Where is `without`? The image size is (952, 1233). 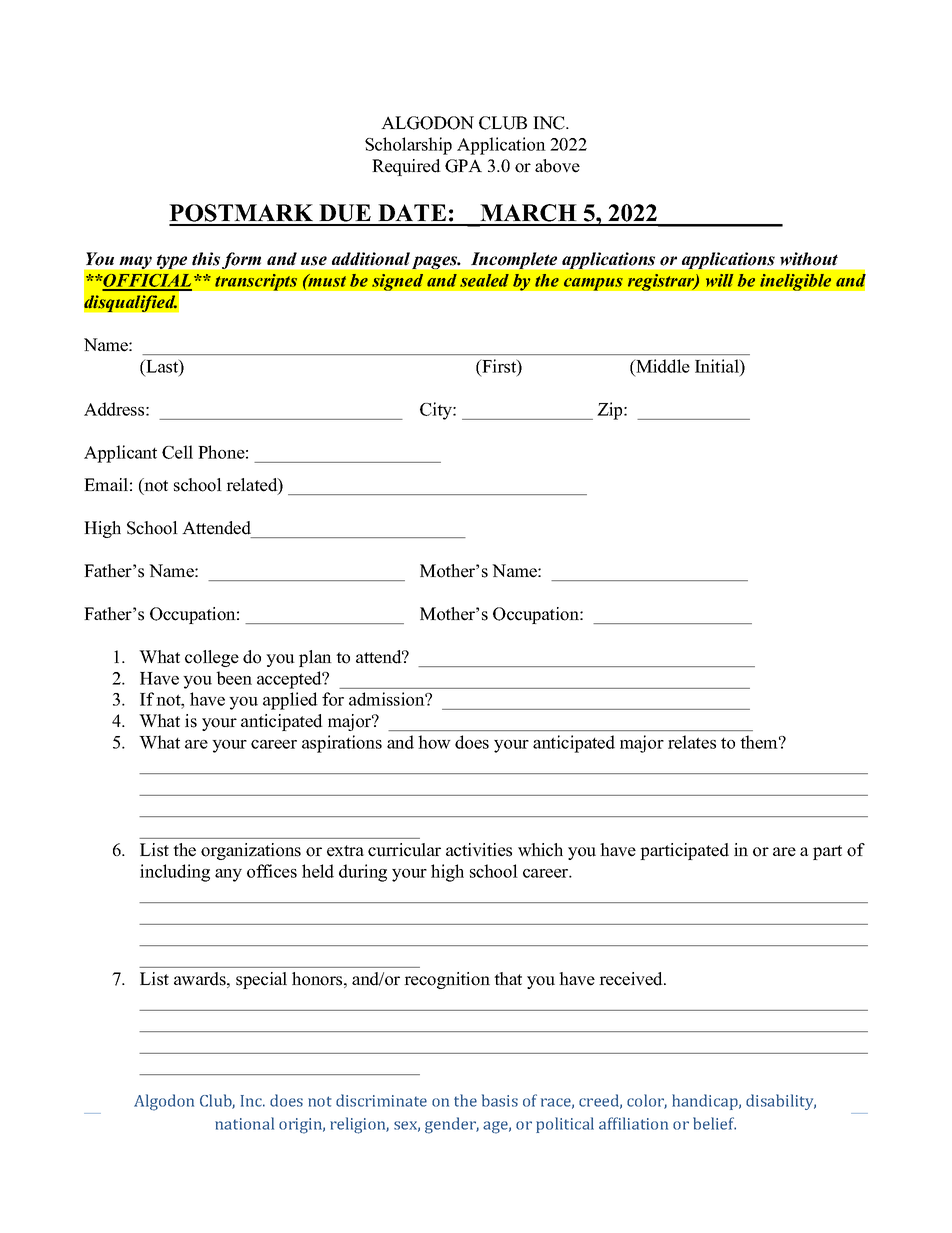
without is located at coordinates (809, 259).
